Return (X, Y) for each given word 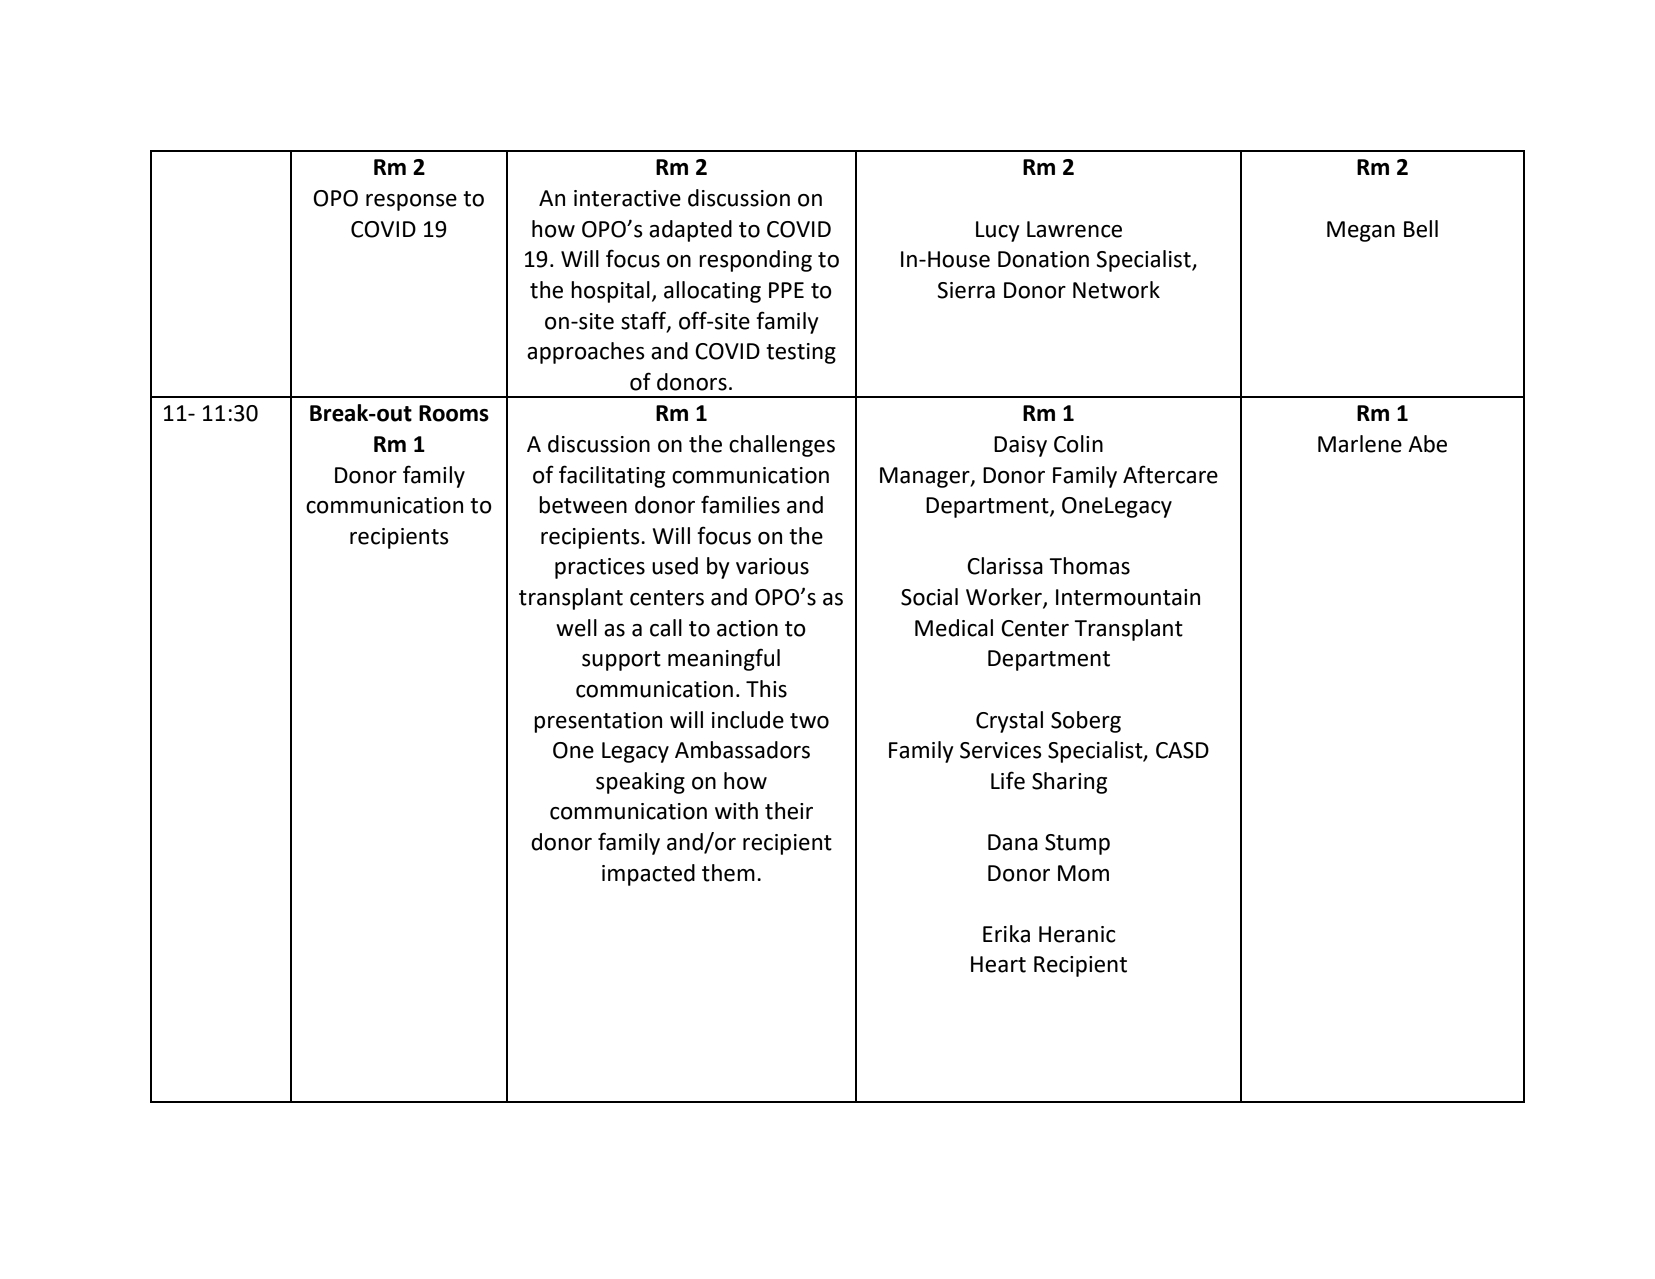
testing (801, 353)
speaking (640, 783)
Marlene (1360, 444)
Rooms (454, 413)
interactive (627, 198)
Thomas (1089, 566)
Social (929, 597)
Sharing (1069, 783)
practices (600, 568)
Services (1001, 750)
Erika (1006, 934)
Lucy (998, 231)
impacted (648, 875)
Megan (1361, 231)
